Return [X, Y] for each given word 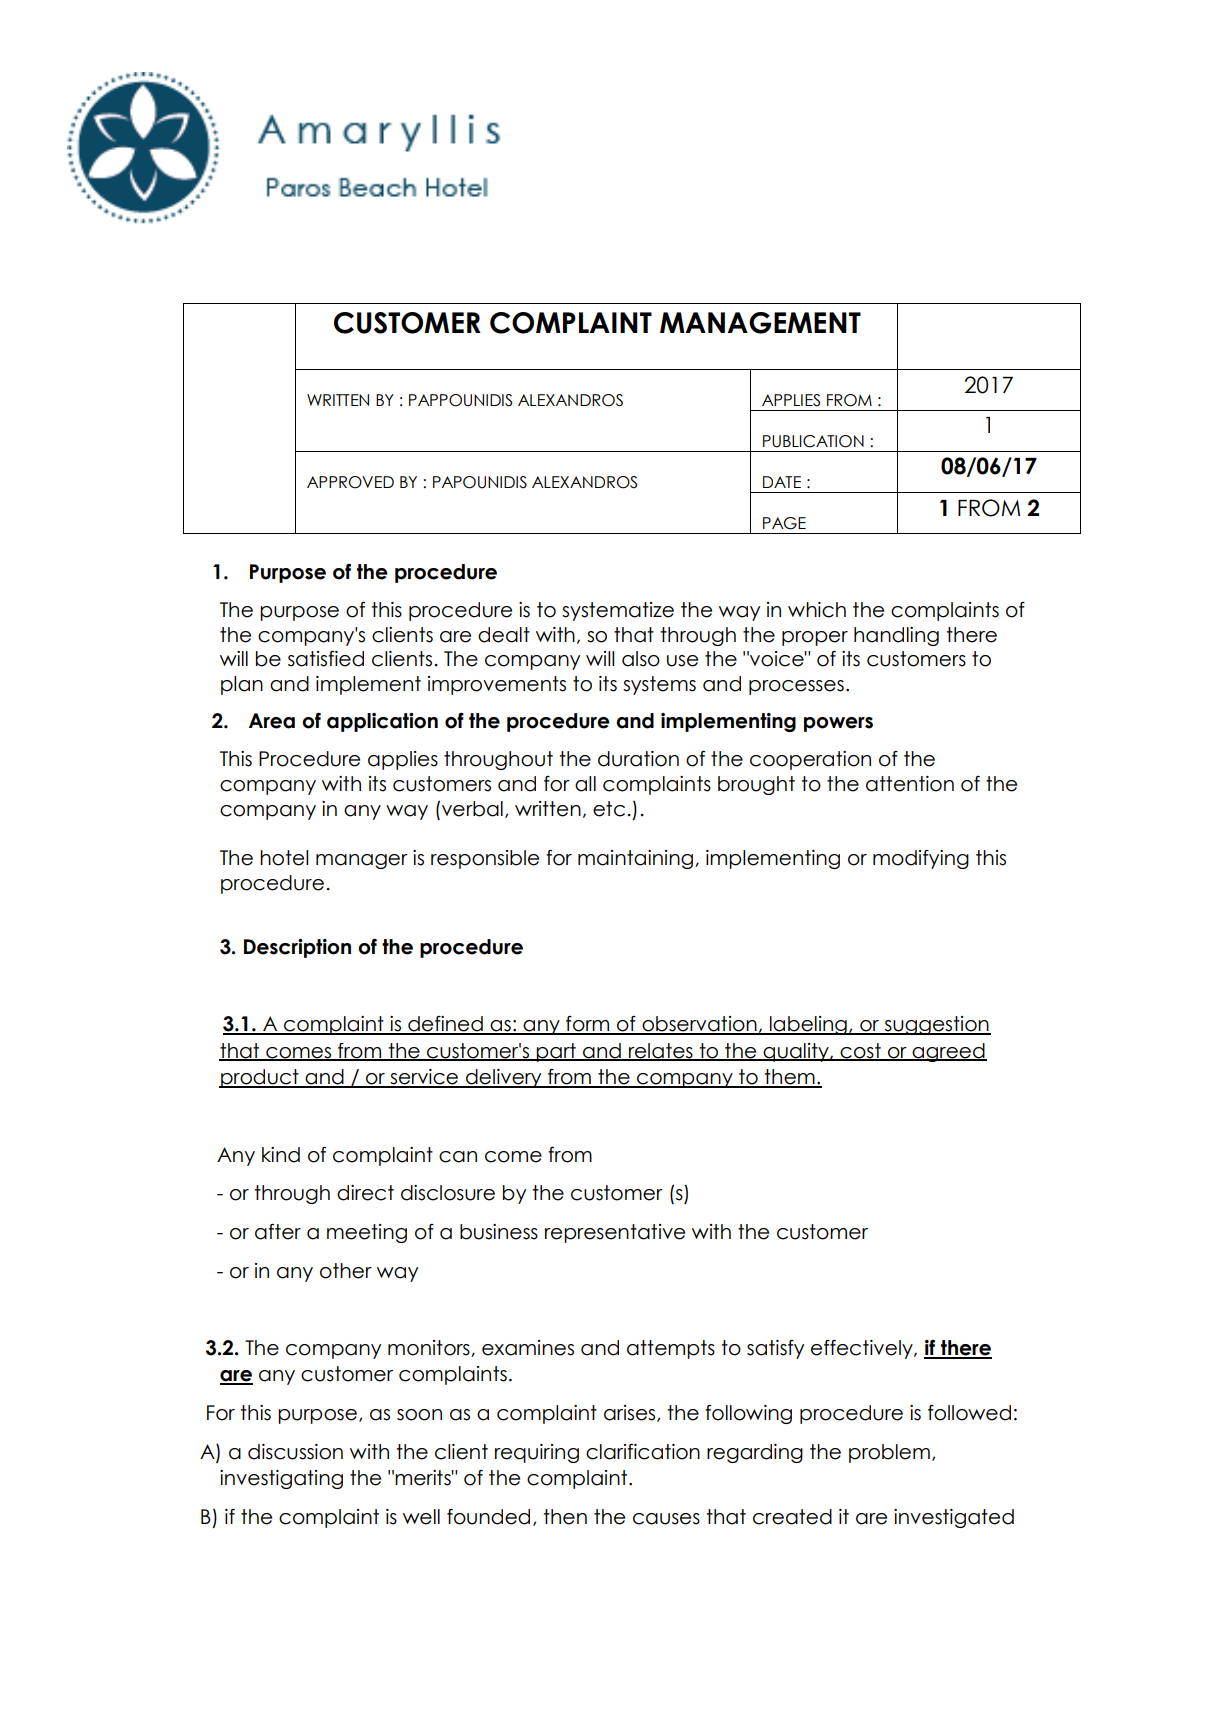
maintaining [637, 859]
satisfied [326, 659]
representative [615, 1233]
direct [365, 1193]
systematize [618, 611]
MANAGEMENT [760, 323]
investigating [281, 1479]
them [790, 1078]
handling [896, 636]
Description [297, 948]
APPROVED [350, 482]
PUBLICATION [813, 441]
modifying [921, 859]
